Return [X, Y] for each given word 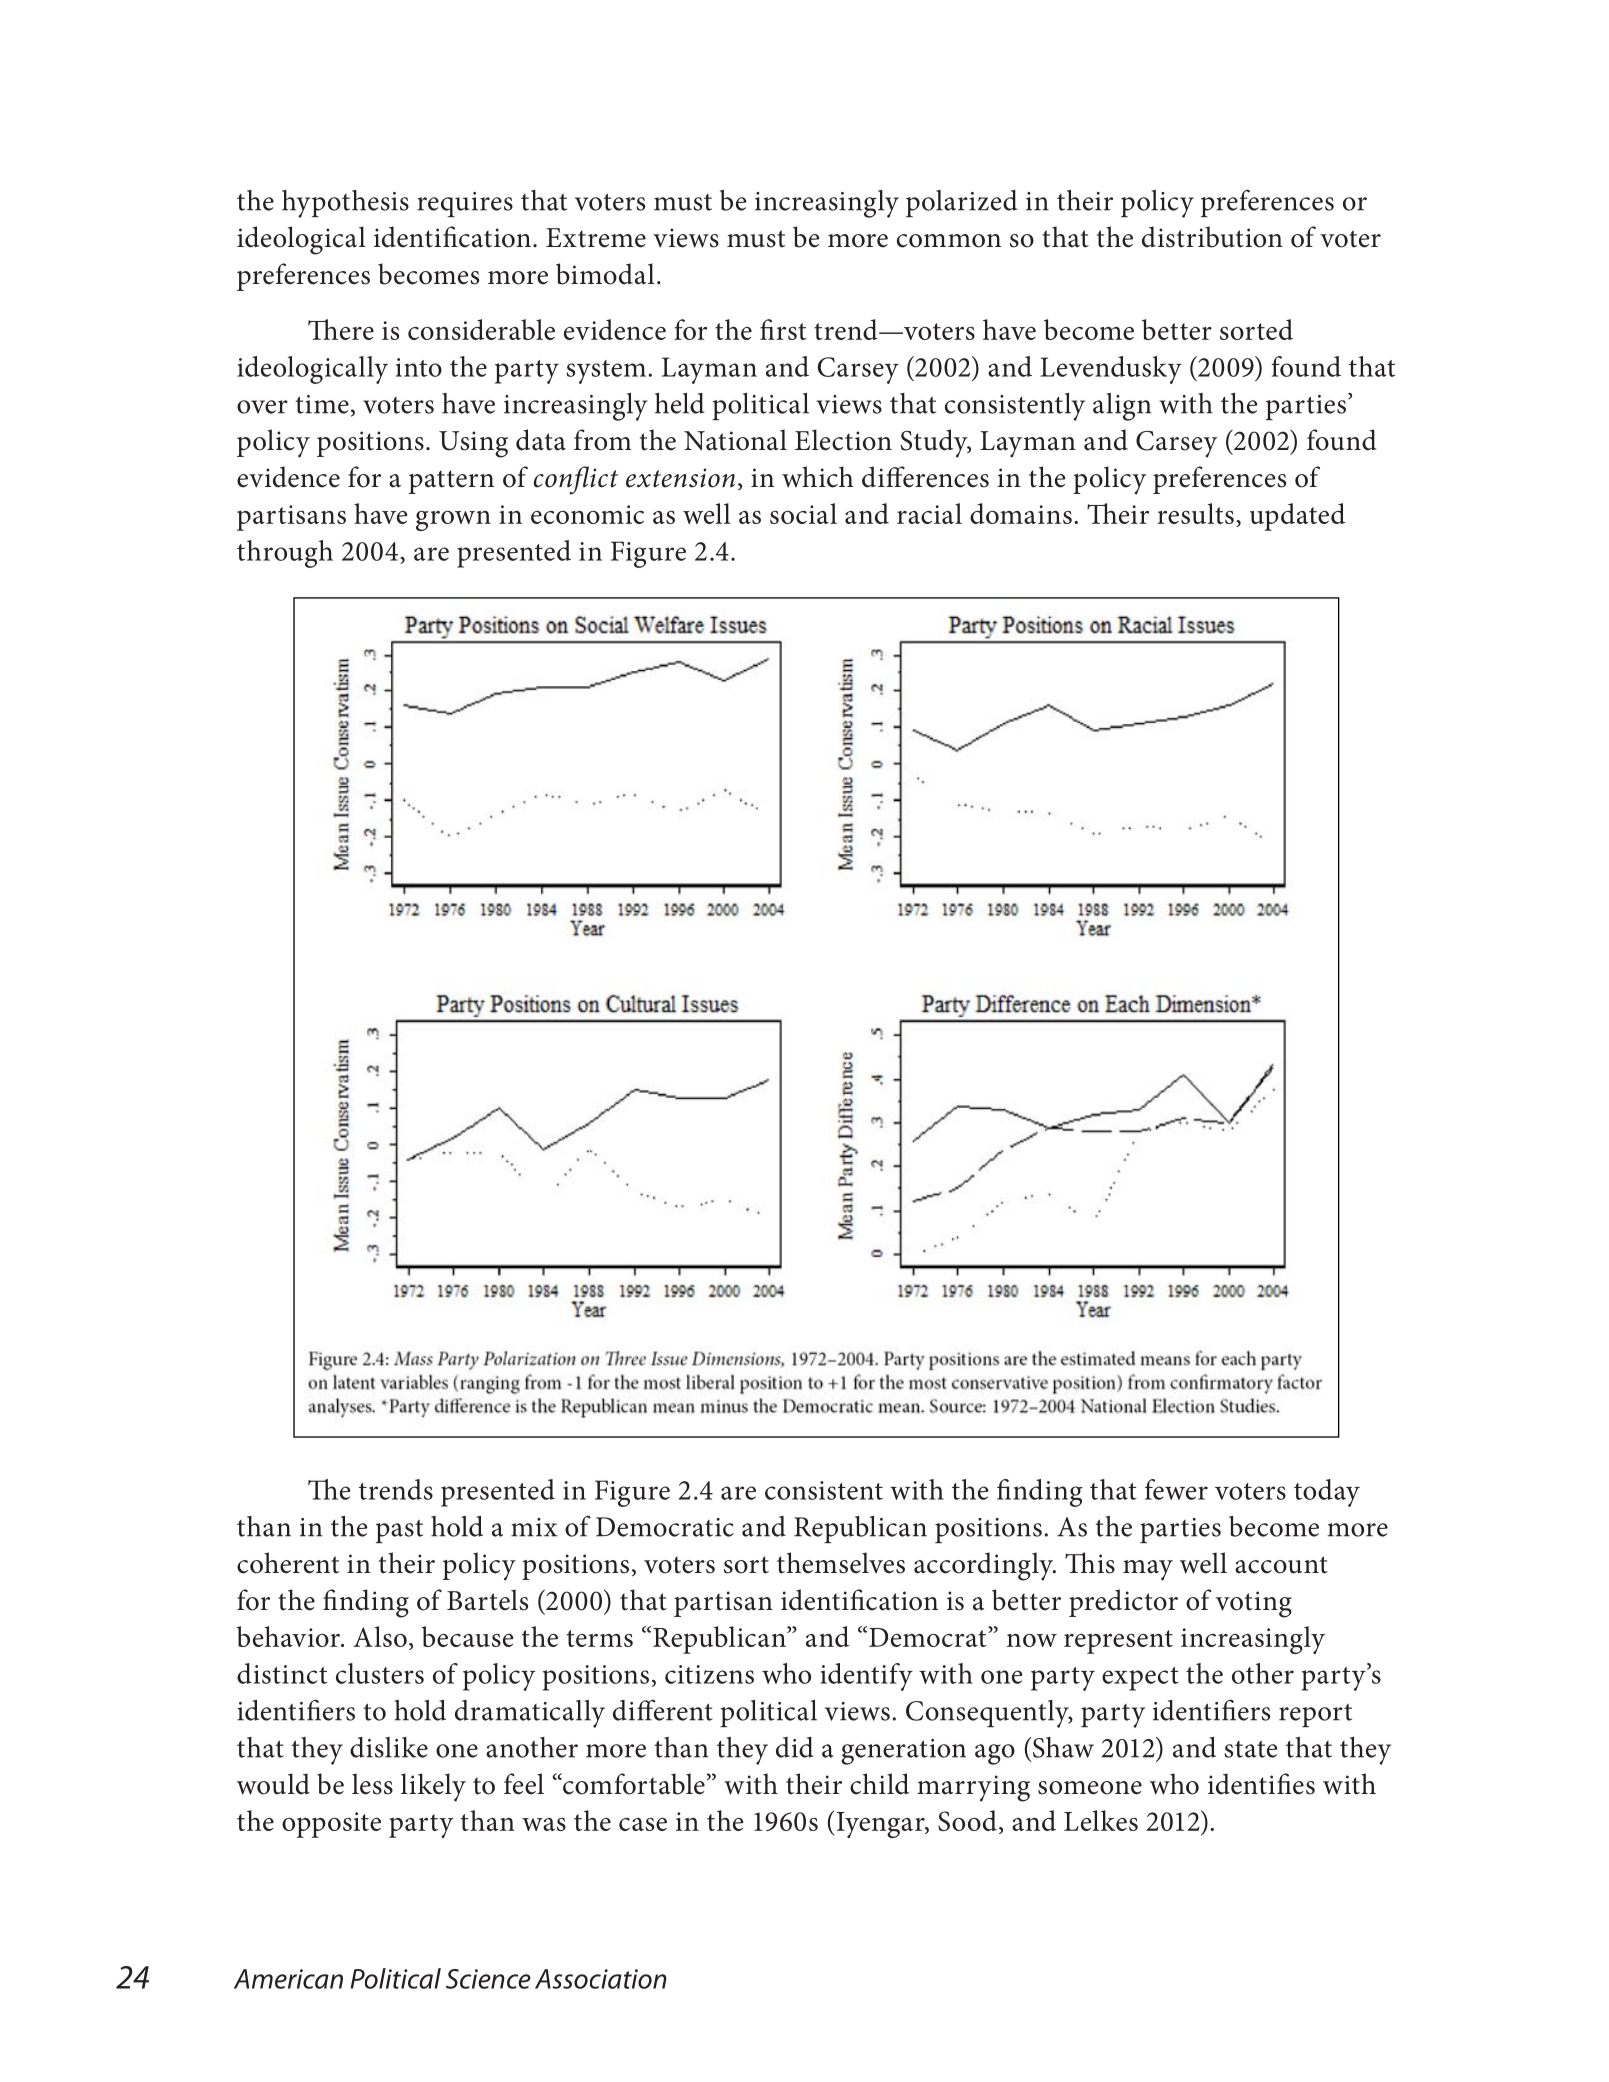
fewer [1176, 1489]
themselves [841, 1563]
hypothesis [345, 204]
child [879, 1784]
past [399, 1531]
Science [488, 1979]
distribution [1212, 237]
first [783, 329]
